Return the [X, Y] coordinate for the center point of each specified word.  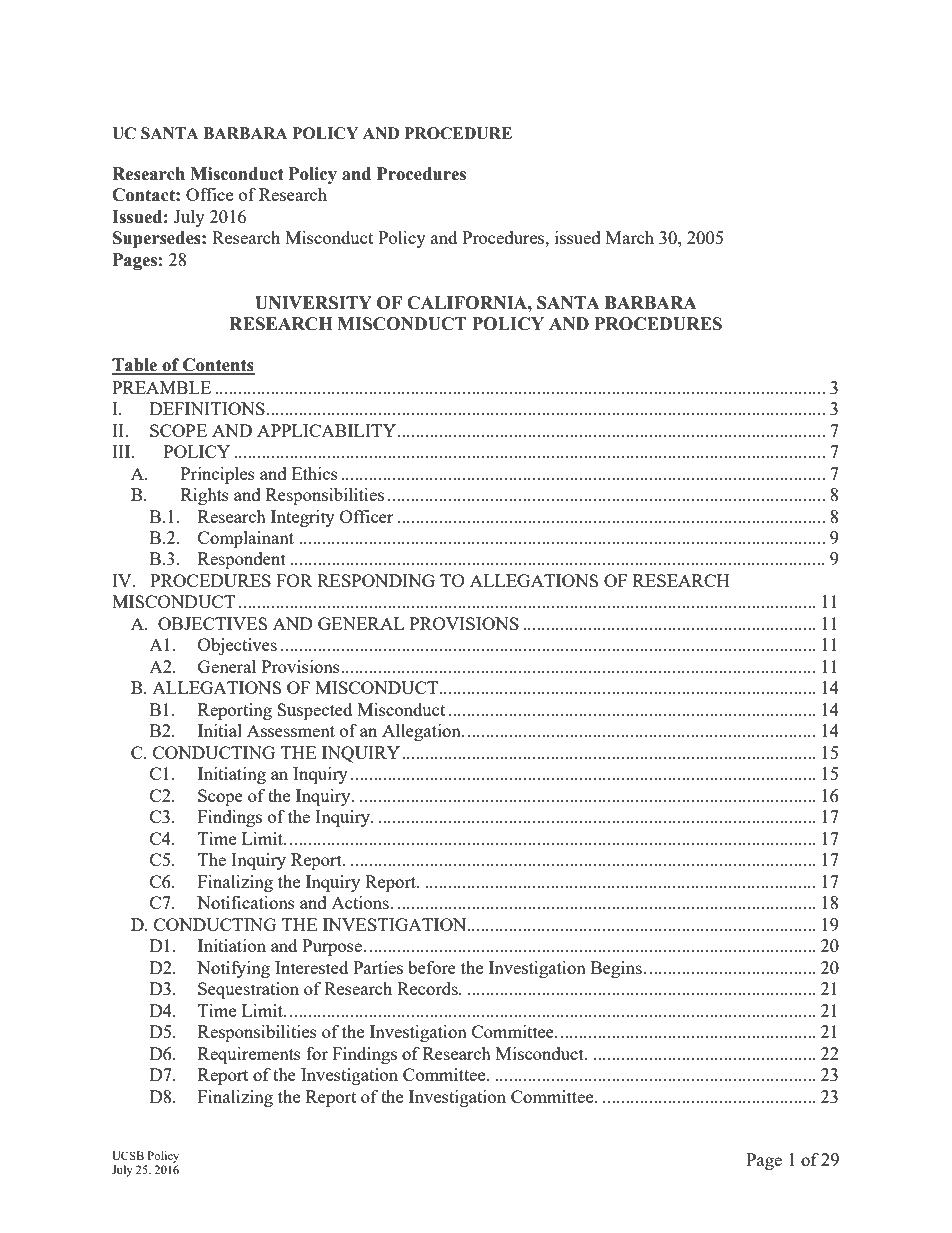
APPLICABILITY [326, 430]
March [630, 237]
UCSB [128, 1155]
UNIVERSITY [313, 303]
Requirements [249, 1055]
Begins [617, 969]
